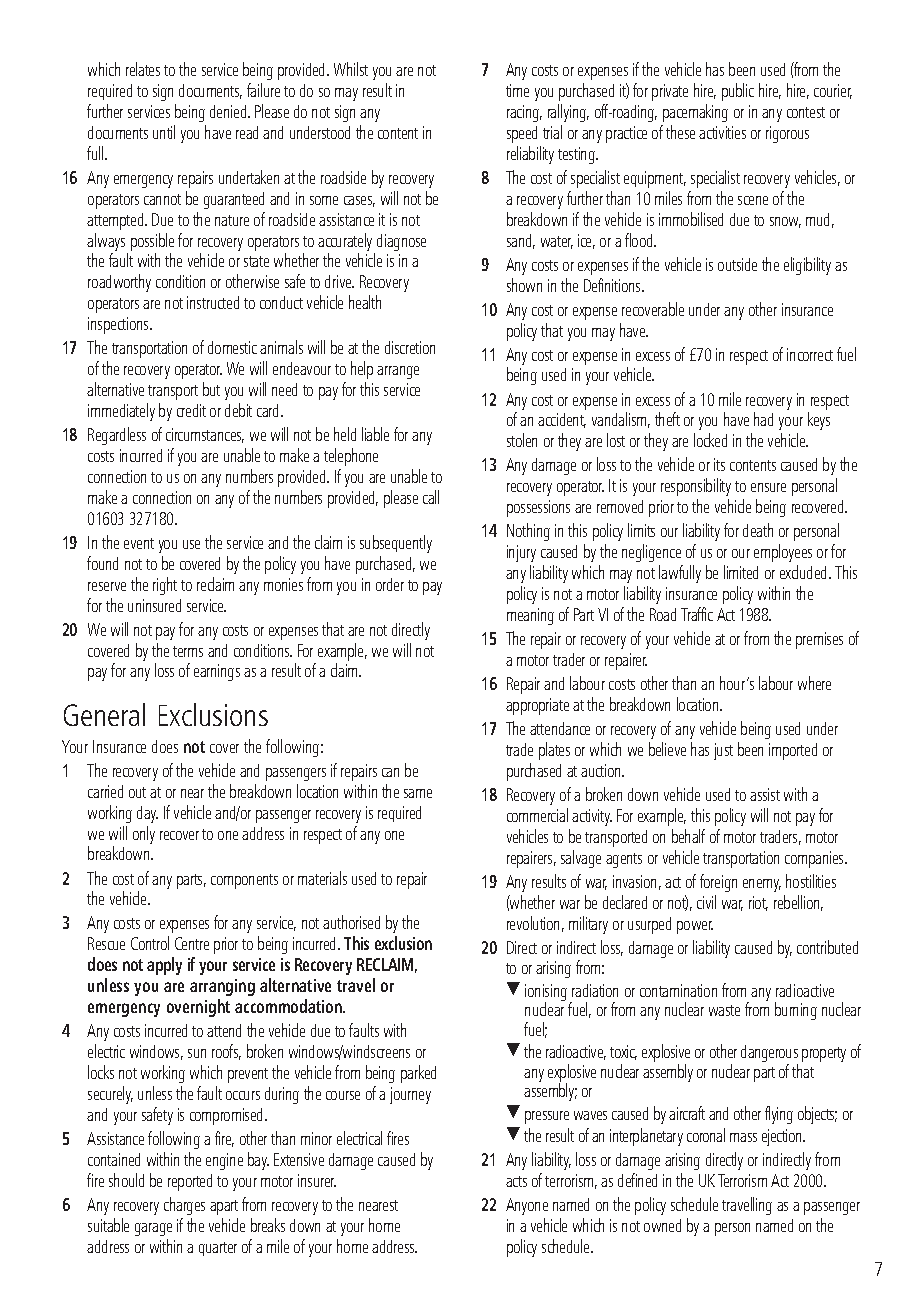 The image size is (924, 1311). I want to click on Anyone, so click(527, 1206).
